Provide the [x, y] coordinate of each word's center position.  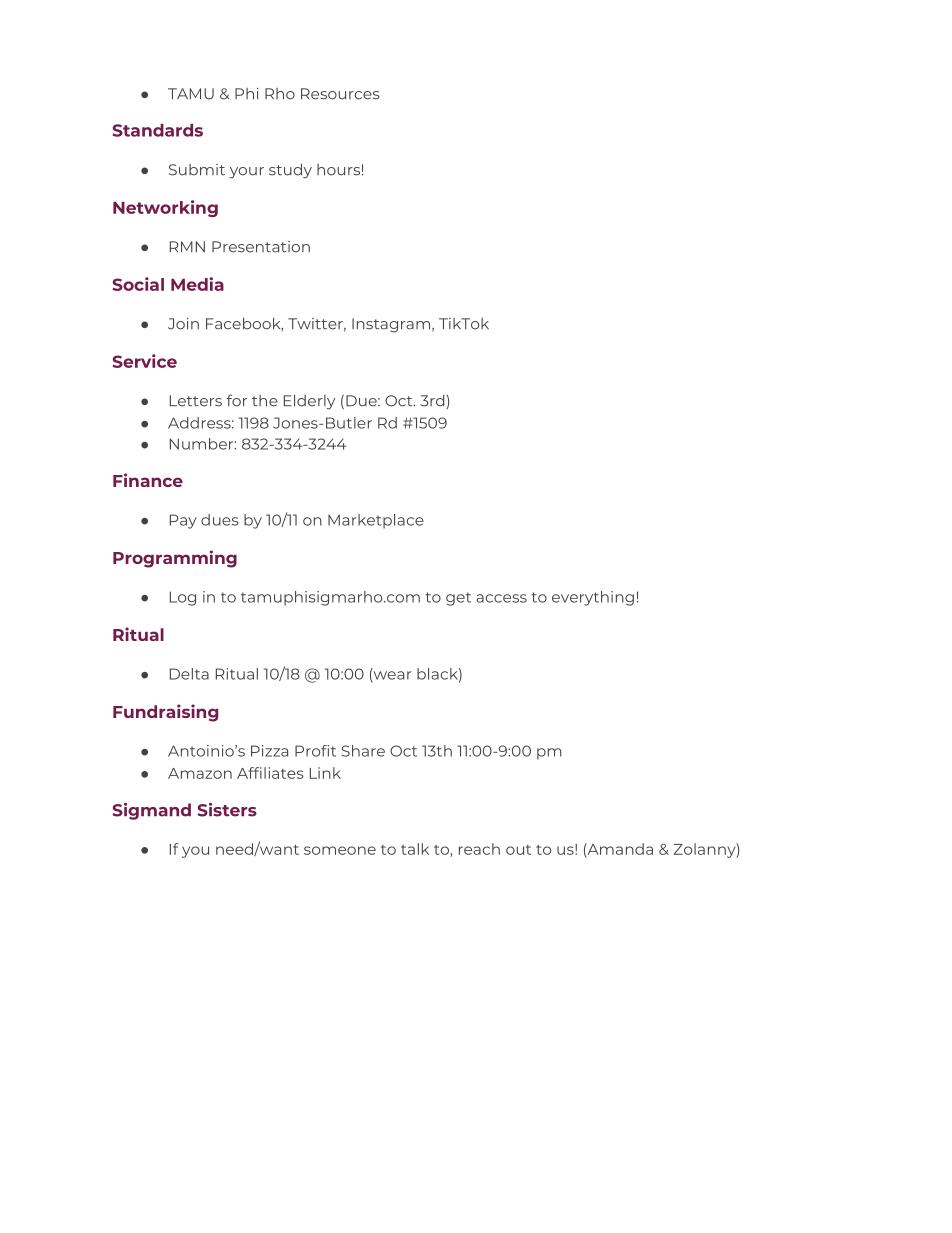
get [458, 599]
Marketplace [376, 521]
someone [340, 850]
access [501, 598]
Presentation [261, 247]
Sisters [227, 810]
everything [593, 598]
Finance [148, 480]
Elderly [309, 402]
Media [197, 284]
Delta [189, 674]
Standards [158, 130]
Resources [340, 94]
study [290, 171]
